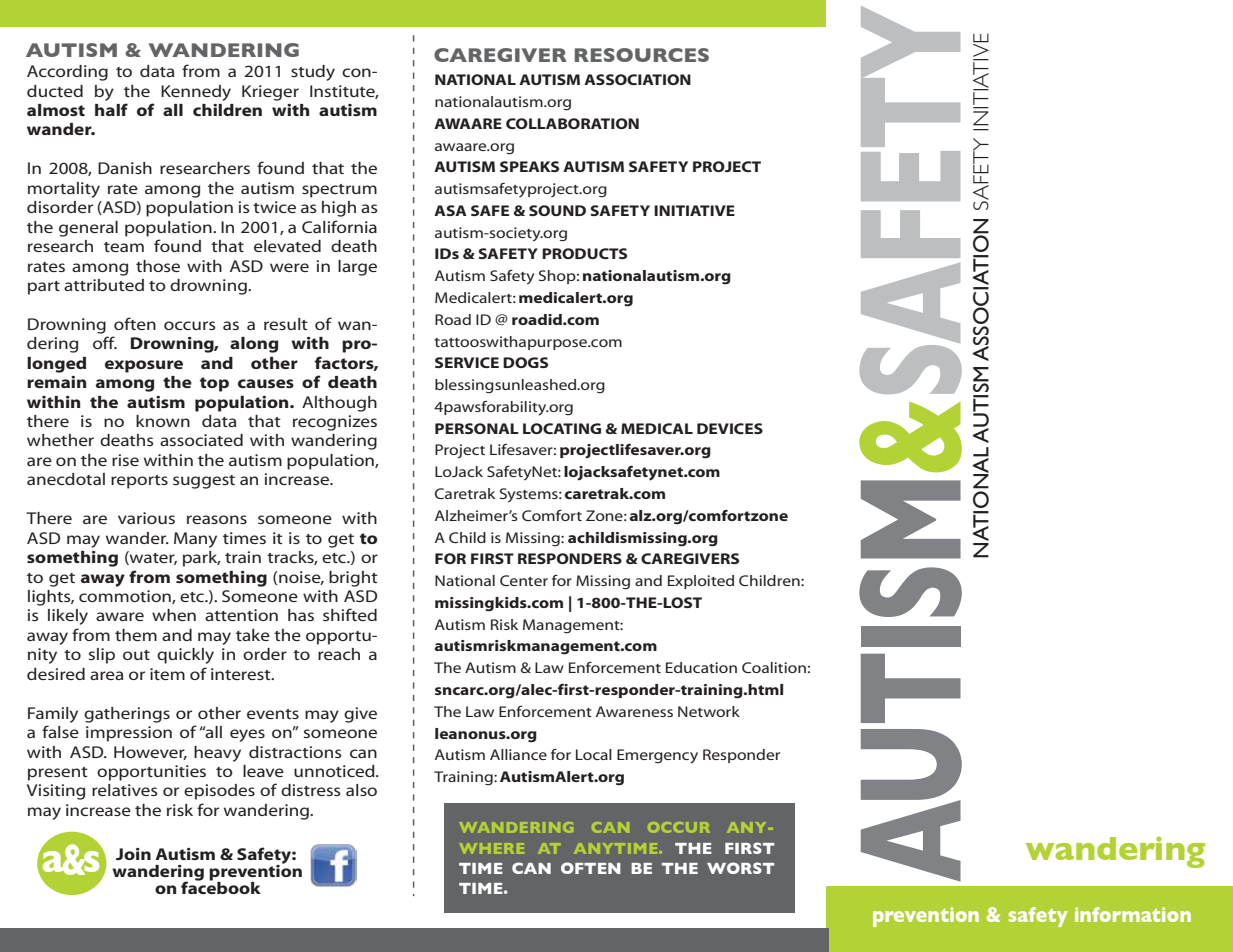  I want to click on shifted, so click(350, 614).
